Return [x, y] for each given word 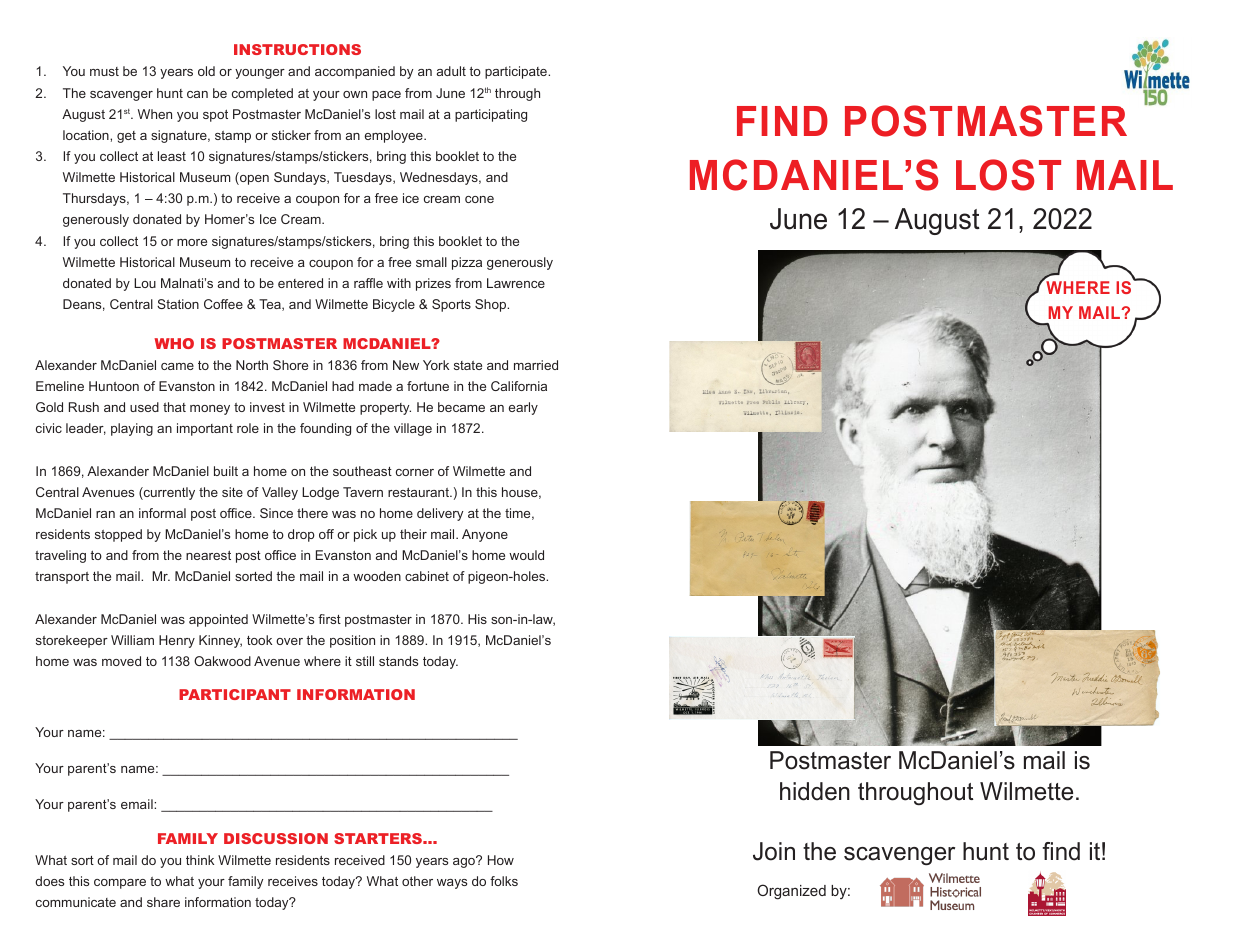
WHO [174, 343]
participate [517, 72]
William [132, 640]
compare [120, 884]
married [536, 365]
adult [451, 71]
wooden [377, 576]
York [436, 365]
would [526, 555]
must [104, 71]
